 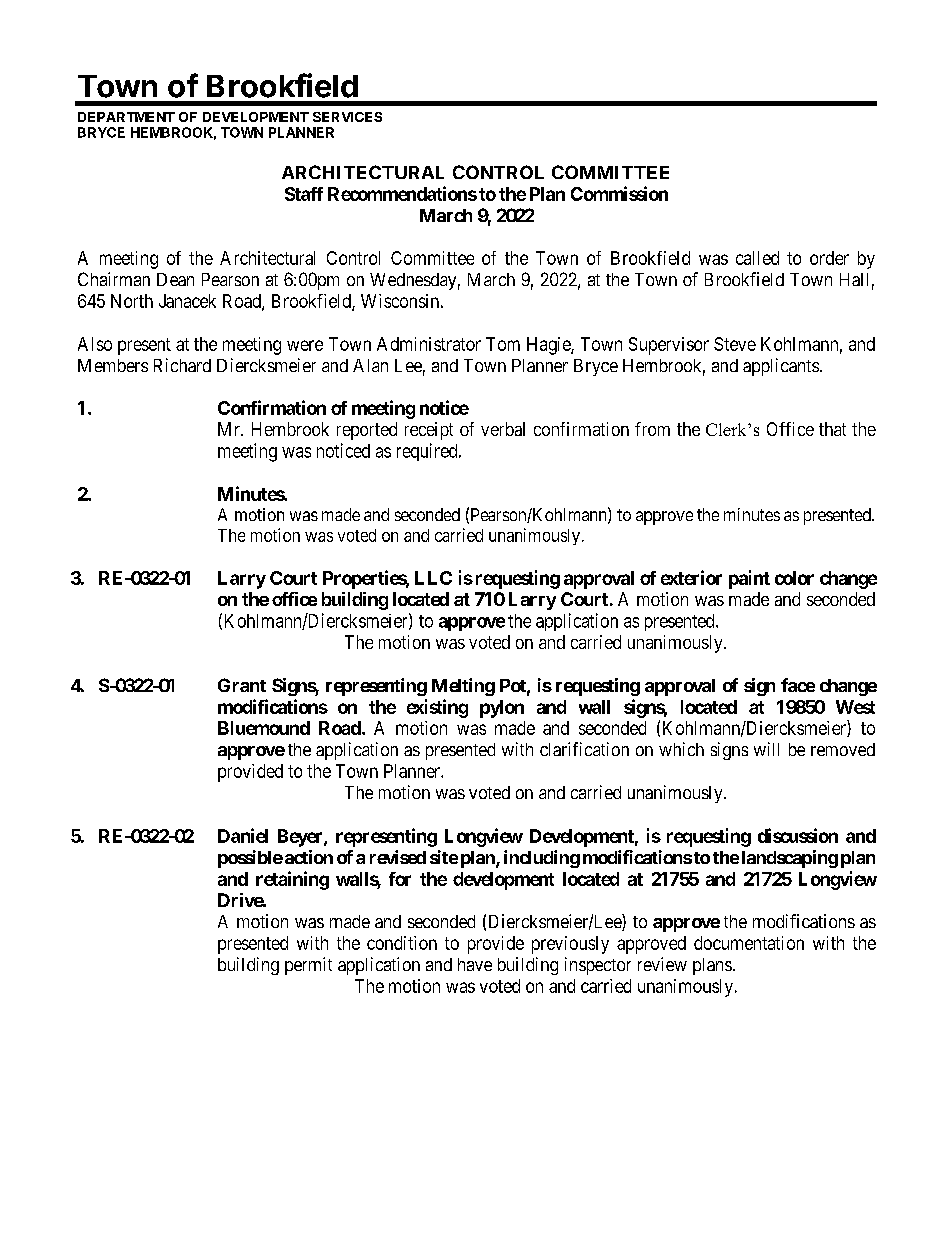 What do you see at coordinates (749, 579) in the screenshot?
I see `paint` at bounding box center [749, 579].
